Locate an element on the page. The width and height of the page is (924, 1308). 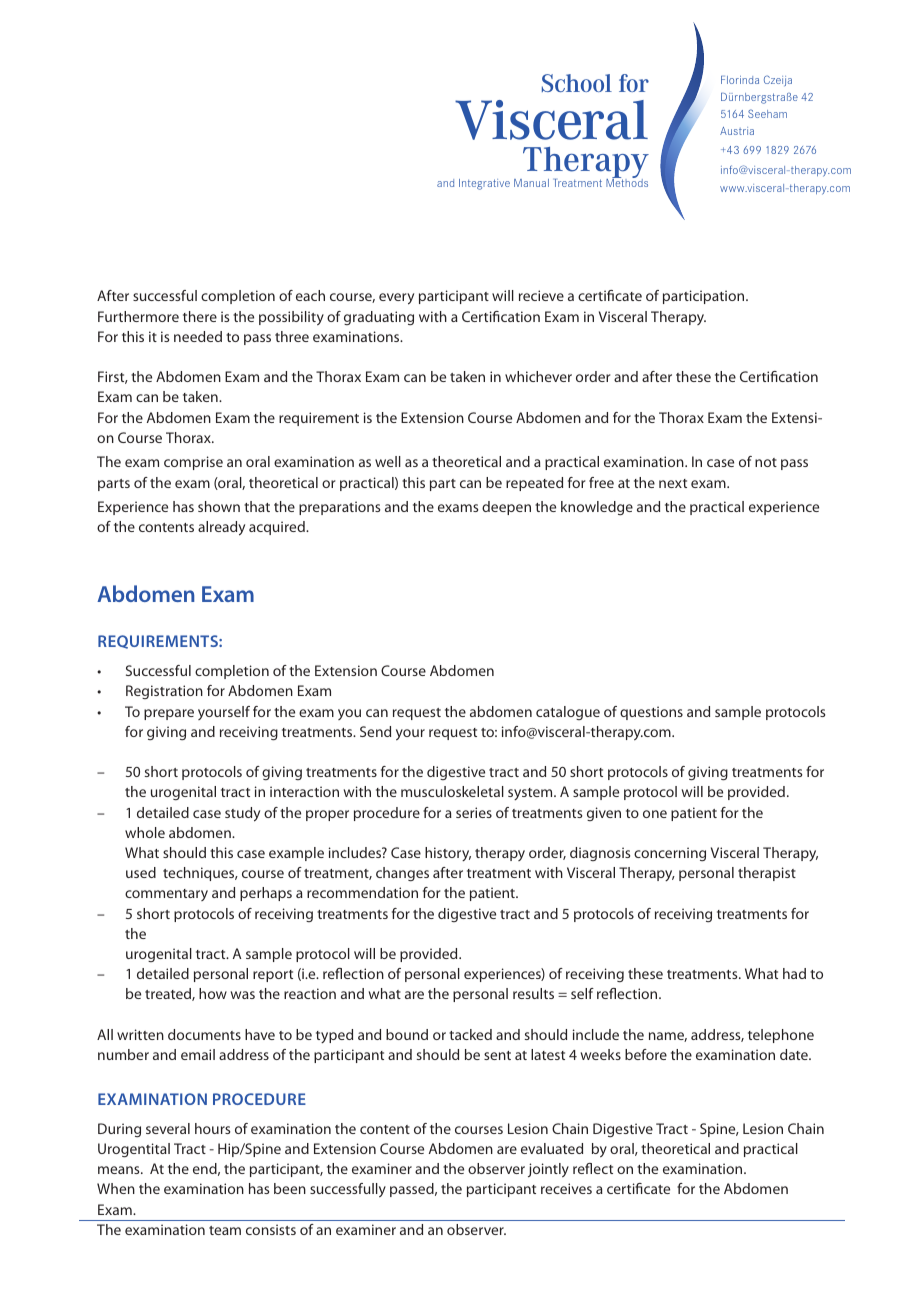
jointly is located at coordinates (548, 1170).
